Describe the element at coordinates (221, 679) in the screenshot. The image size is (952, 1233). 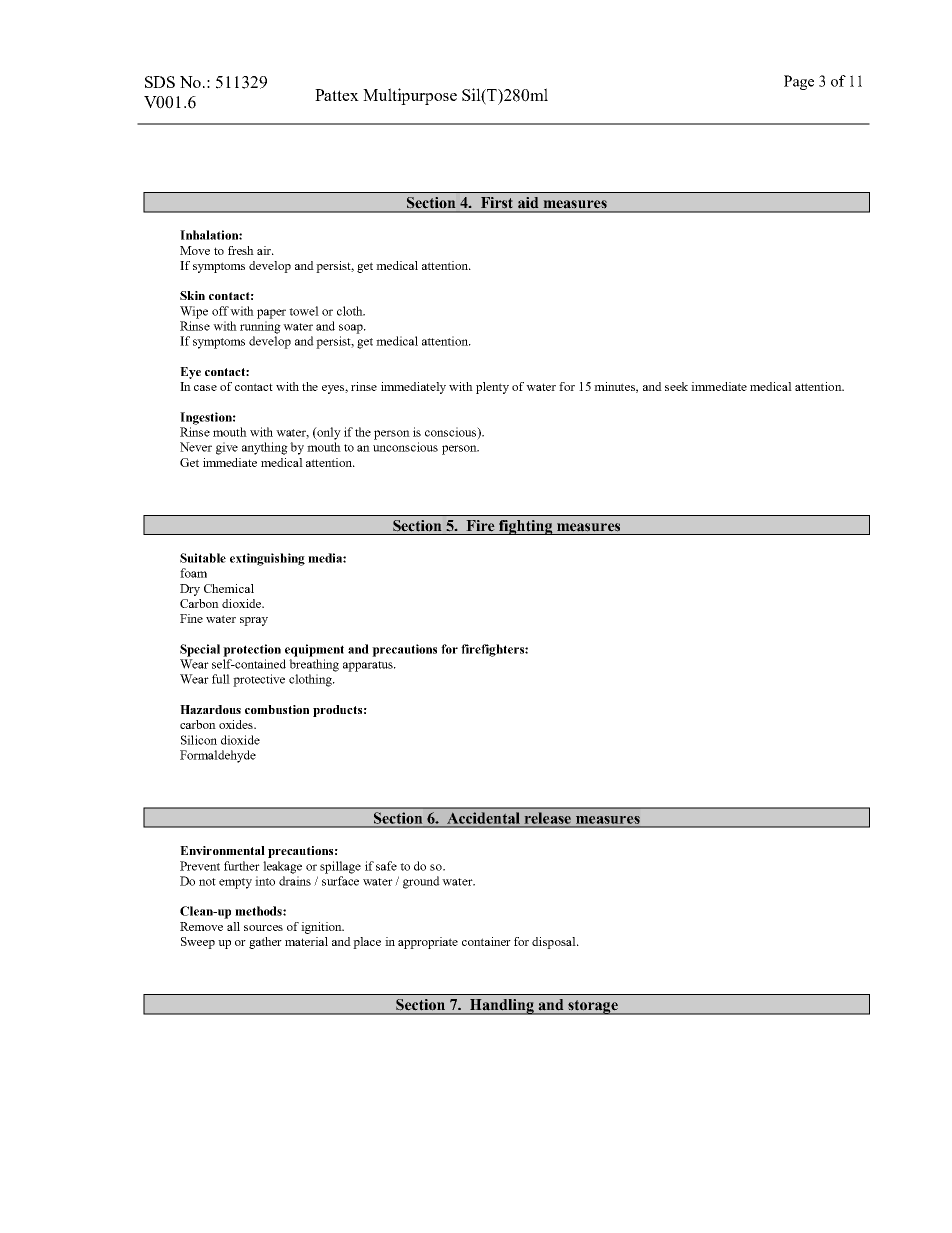
I see `full` at that location.
